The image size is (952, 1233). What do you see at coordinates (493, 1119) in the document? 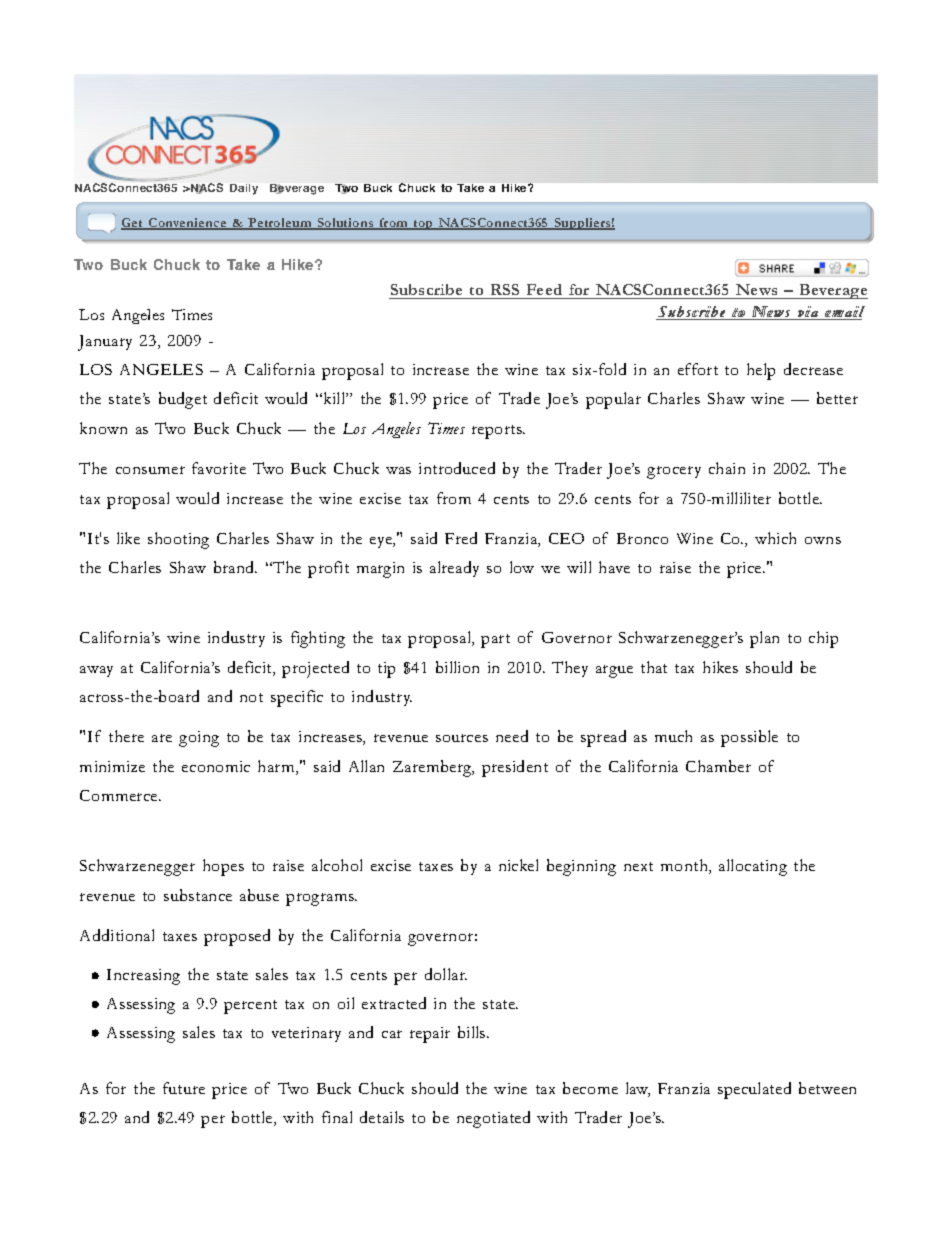
I see `negotiated` at bounding box center [493, 1119].
